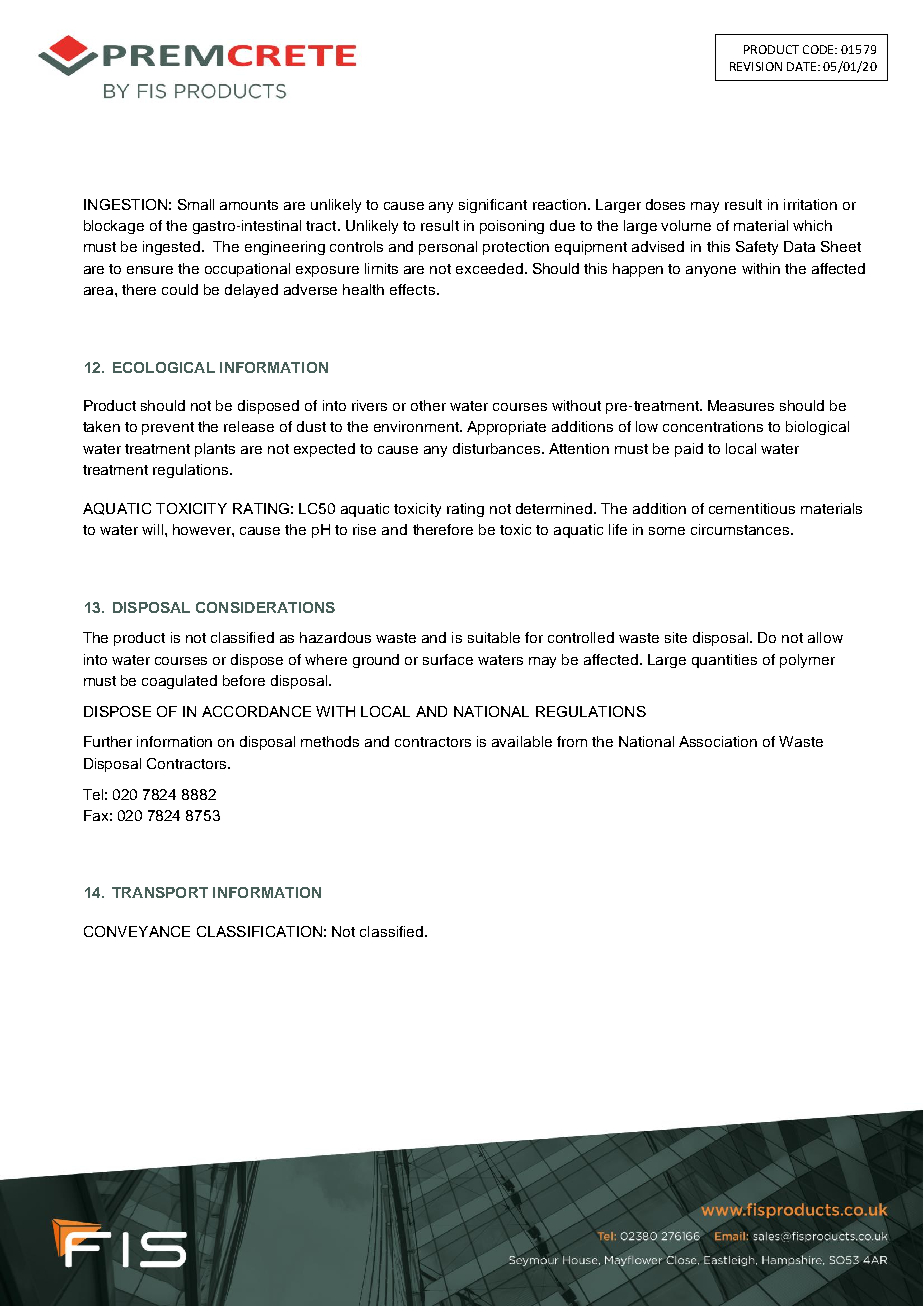 The image size is (924, 1308). What do you see at coordinates (493, 206) in the page?
I see `significant` at bounding box center [493, 206].
